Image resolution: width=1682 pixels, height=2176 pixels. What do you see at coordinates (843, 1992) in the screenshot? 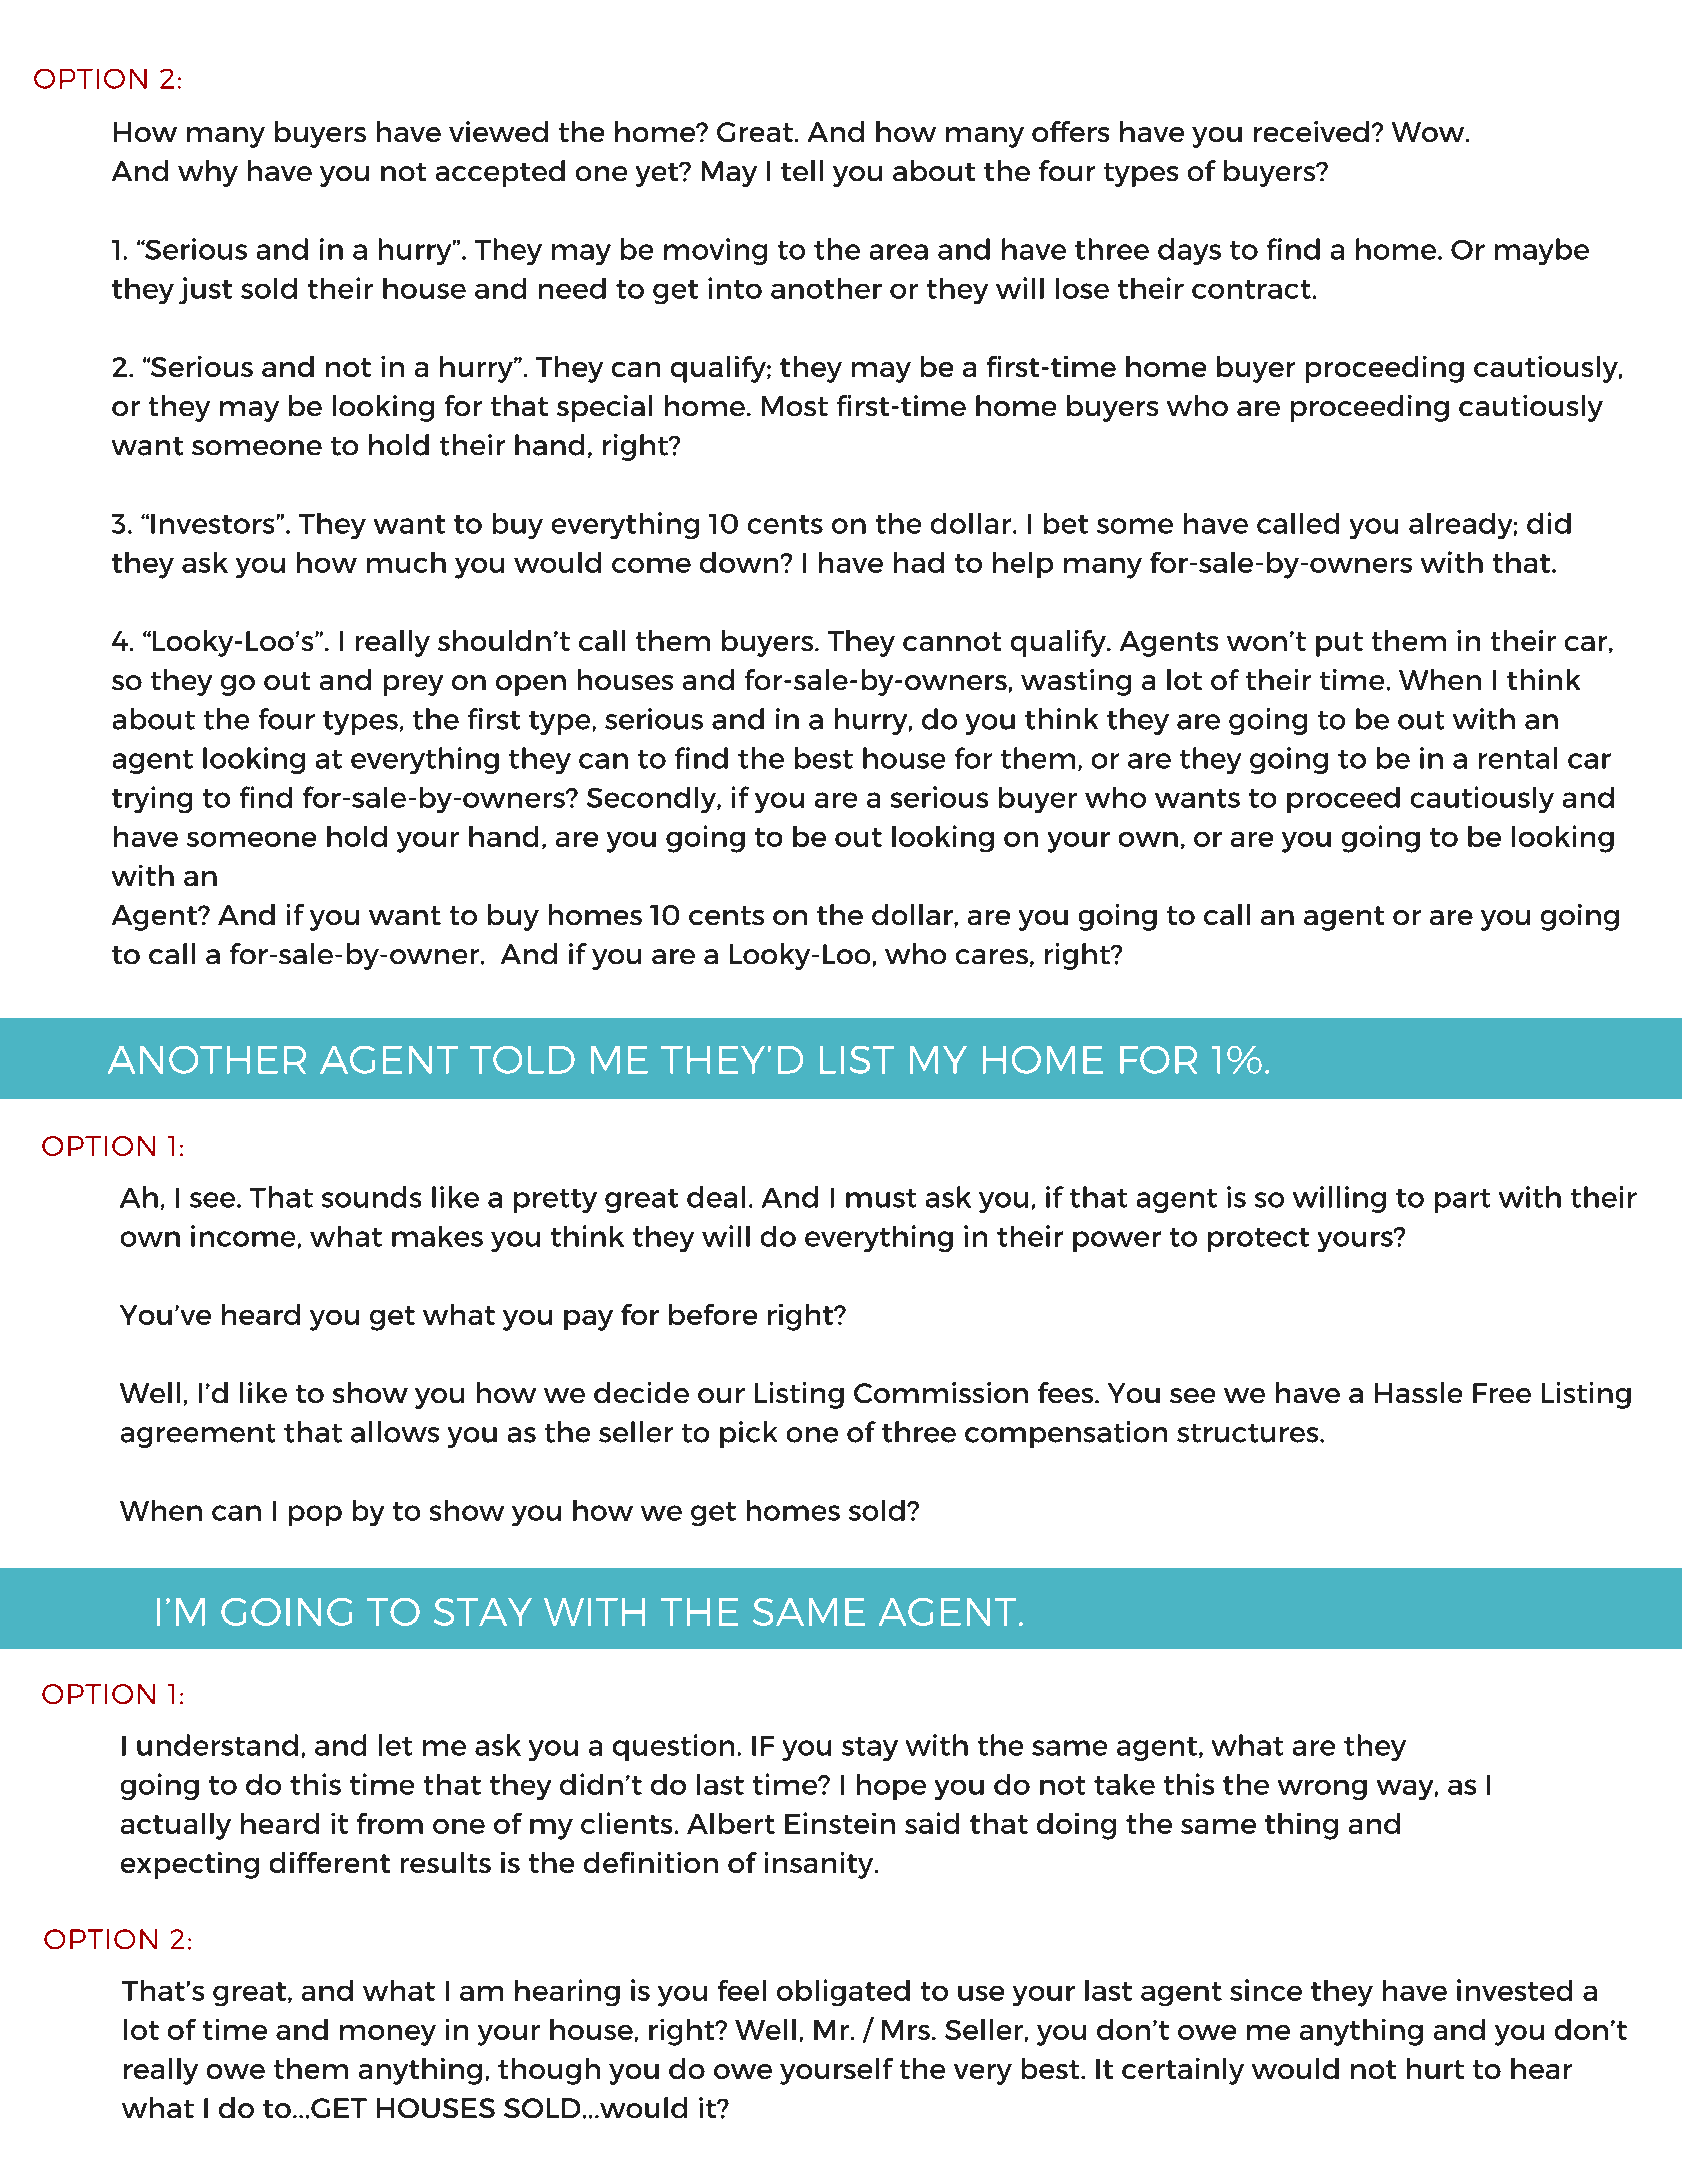
I see `obligated` at bounding box center [843, 1992].
